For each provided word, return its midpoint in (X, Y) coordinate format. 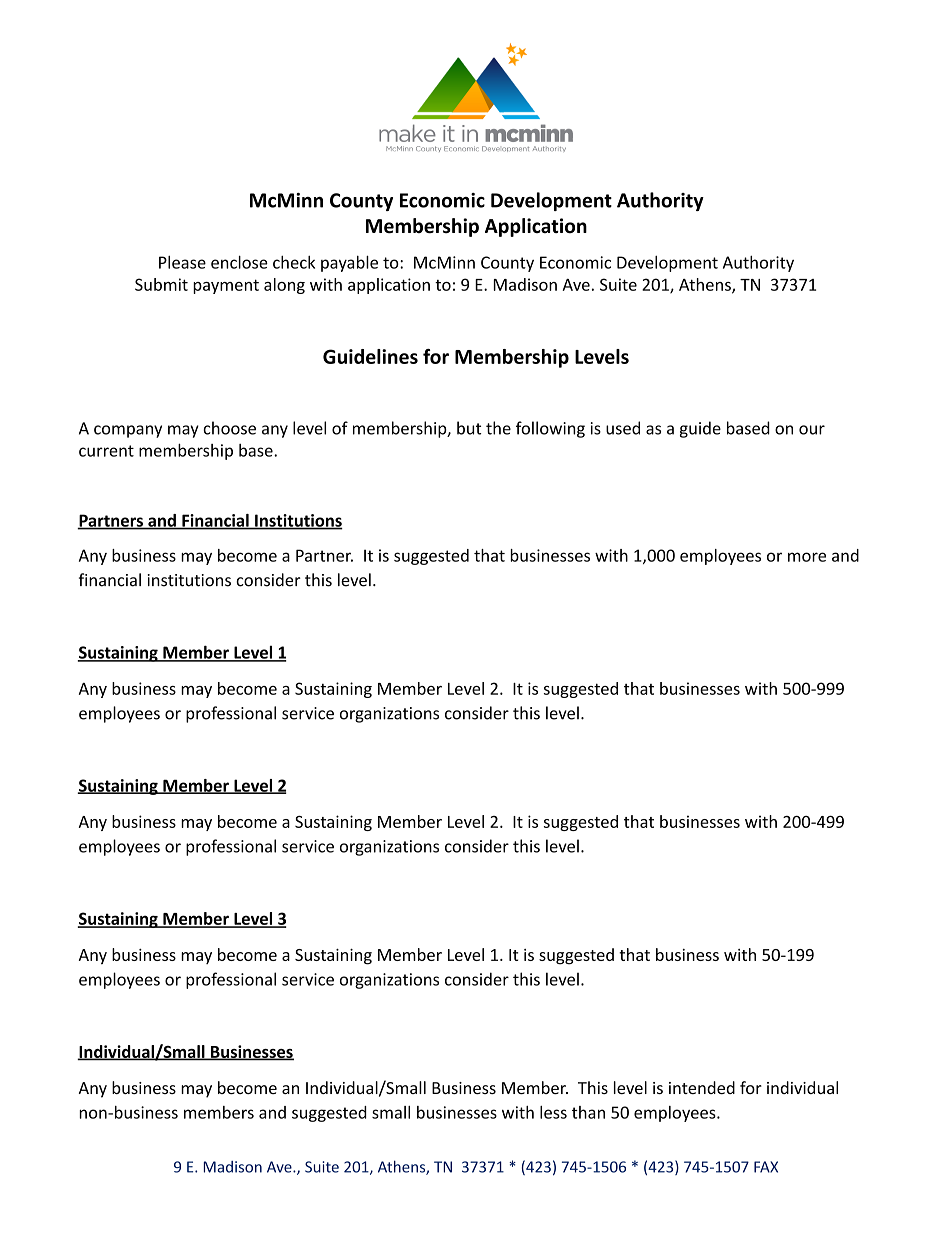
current (106, 451)
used (623, 428)
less (553, 1112)
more (807, 557)
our (812, 430)
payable (349, 263)
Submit (161, 284)
